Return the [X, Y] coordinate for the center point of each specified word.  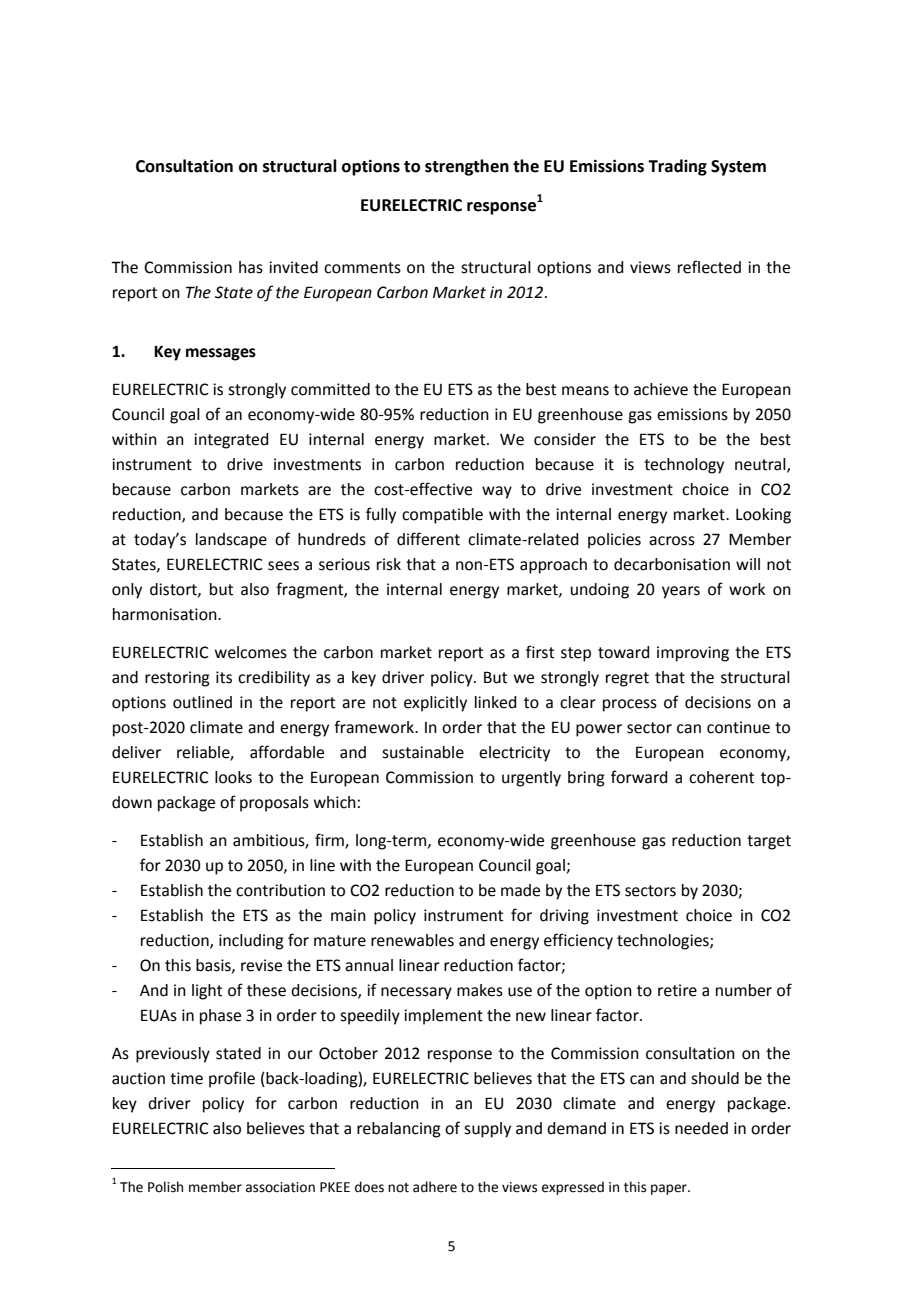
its [224, 677]
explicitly [435, 704]
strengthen [467, 167]
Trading [677, 167]
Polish [165, 1187]
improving [693, 654]
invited [293, 267]
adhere [435, 1187]
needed [701, 1128]
